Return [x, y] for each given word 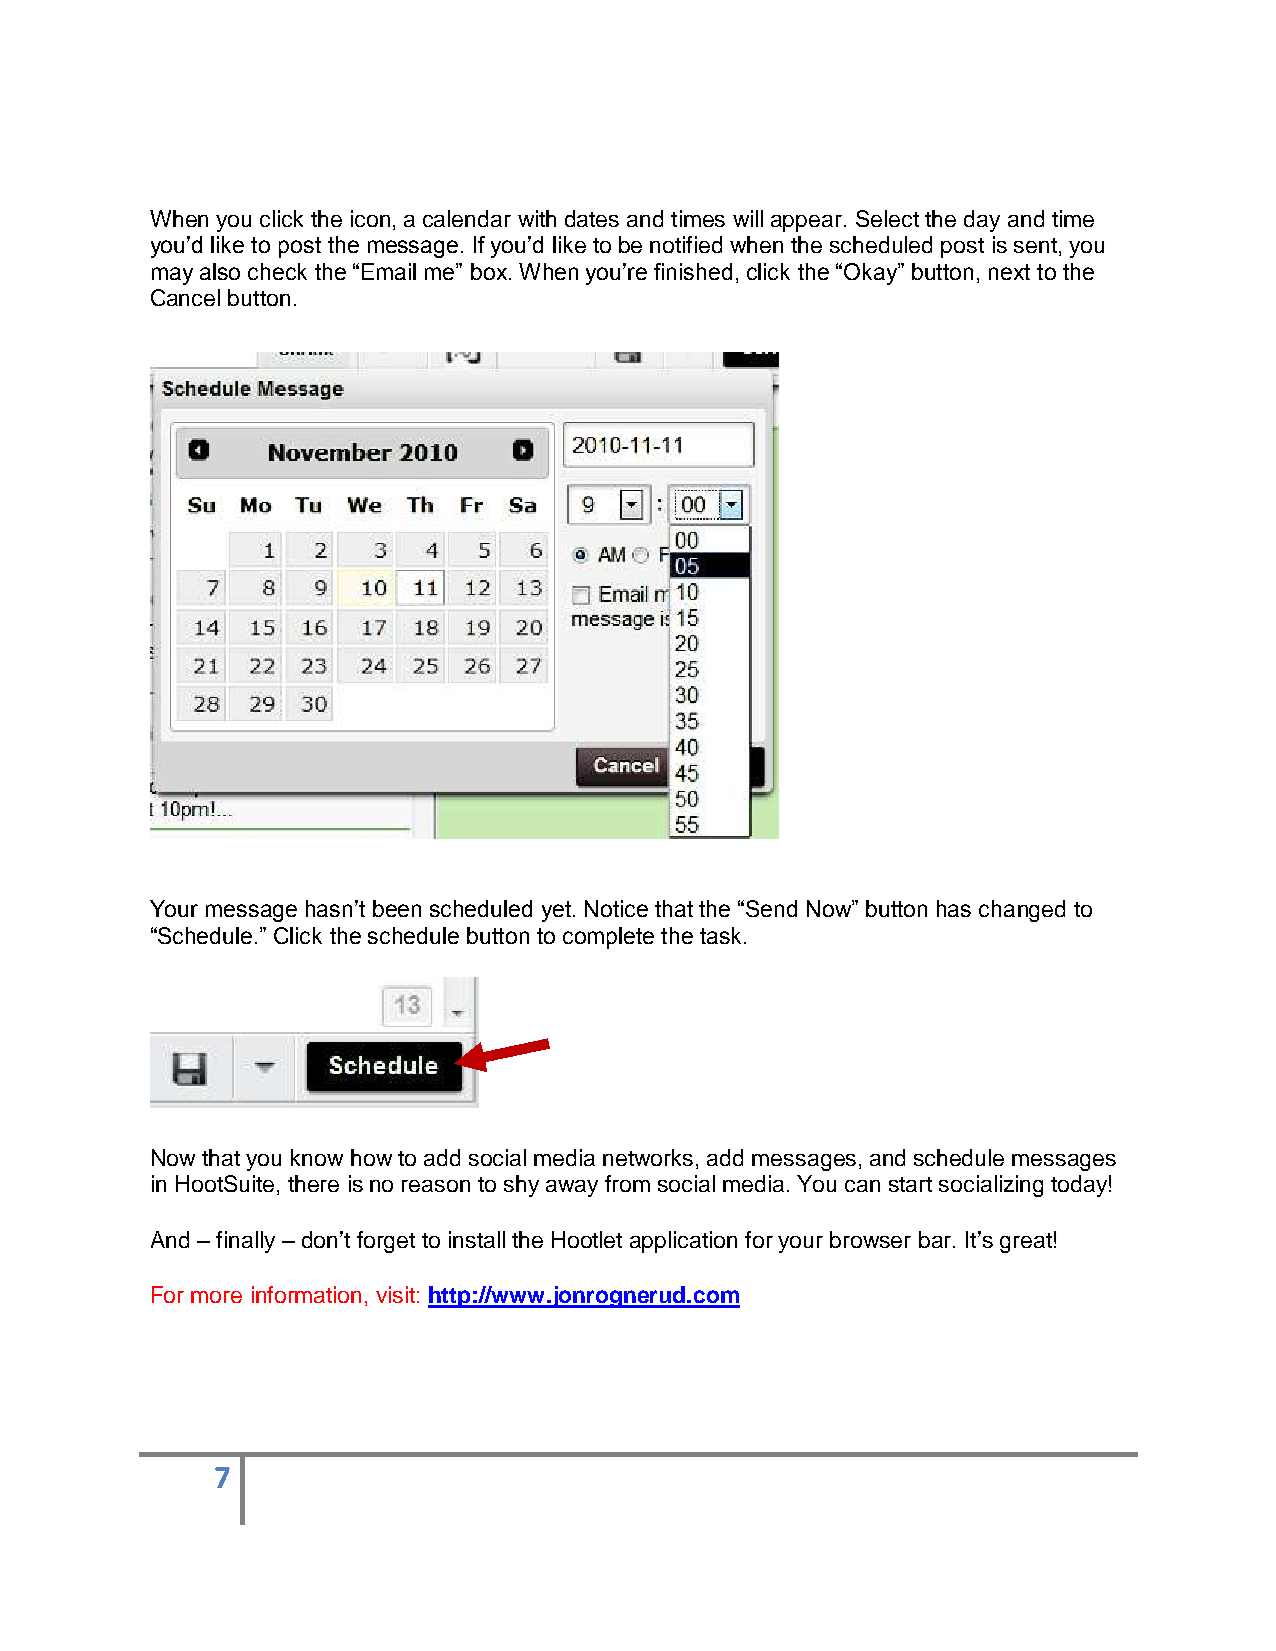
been [397, 908]
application [683, 1242]
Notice [616, 908]
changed [1022, 911]
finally [245, 1242]
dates [592, 218]
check [277, 271]
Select [887, 218]
